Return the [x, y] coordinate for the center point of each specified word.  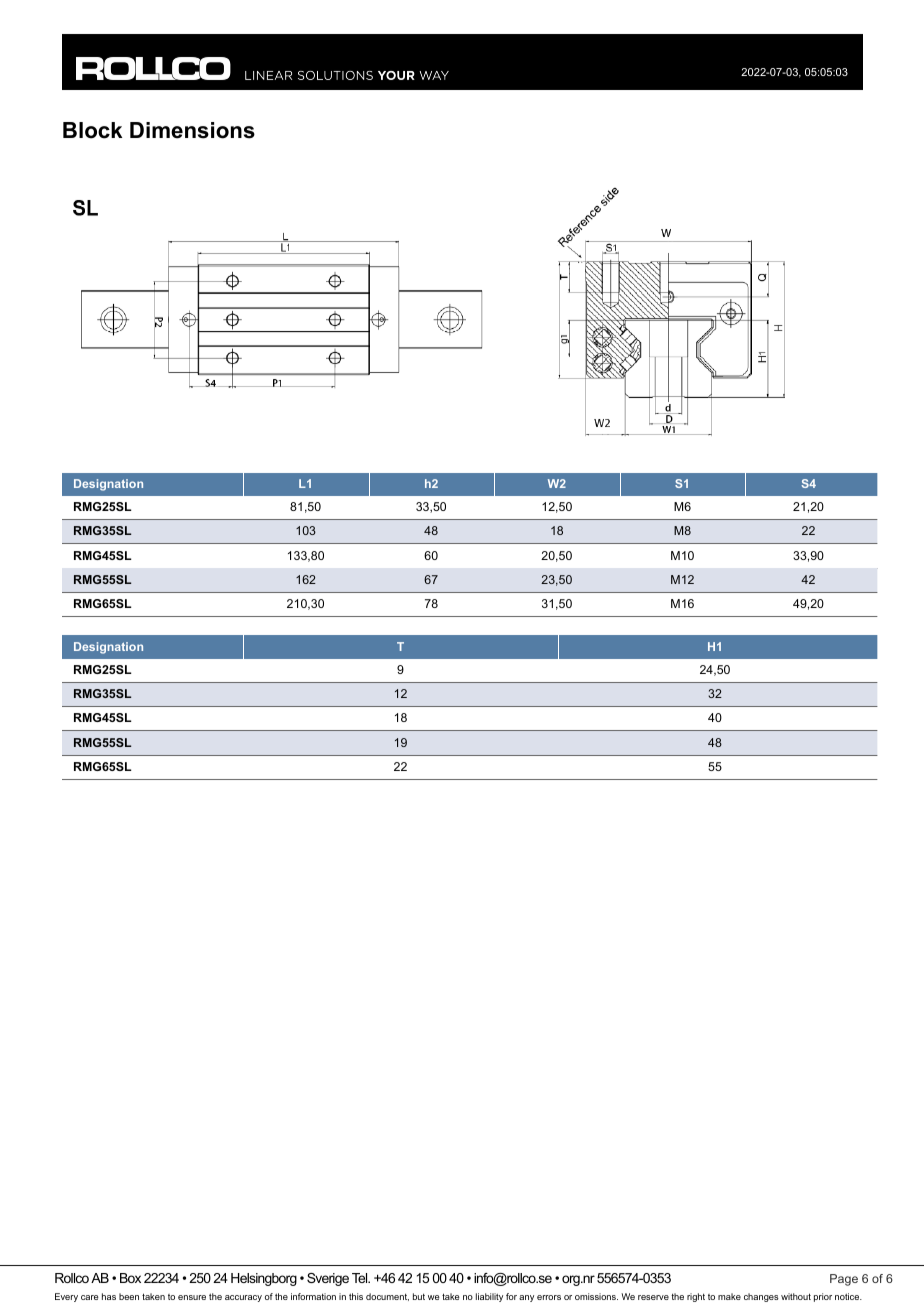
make [729, 1296]
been [129, 1296]
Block [92, 130]
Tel [361, 1278]
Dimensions [192, 130]
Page [844, 1280]
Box [130, 1278]
